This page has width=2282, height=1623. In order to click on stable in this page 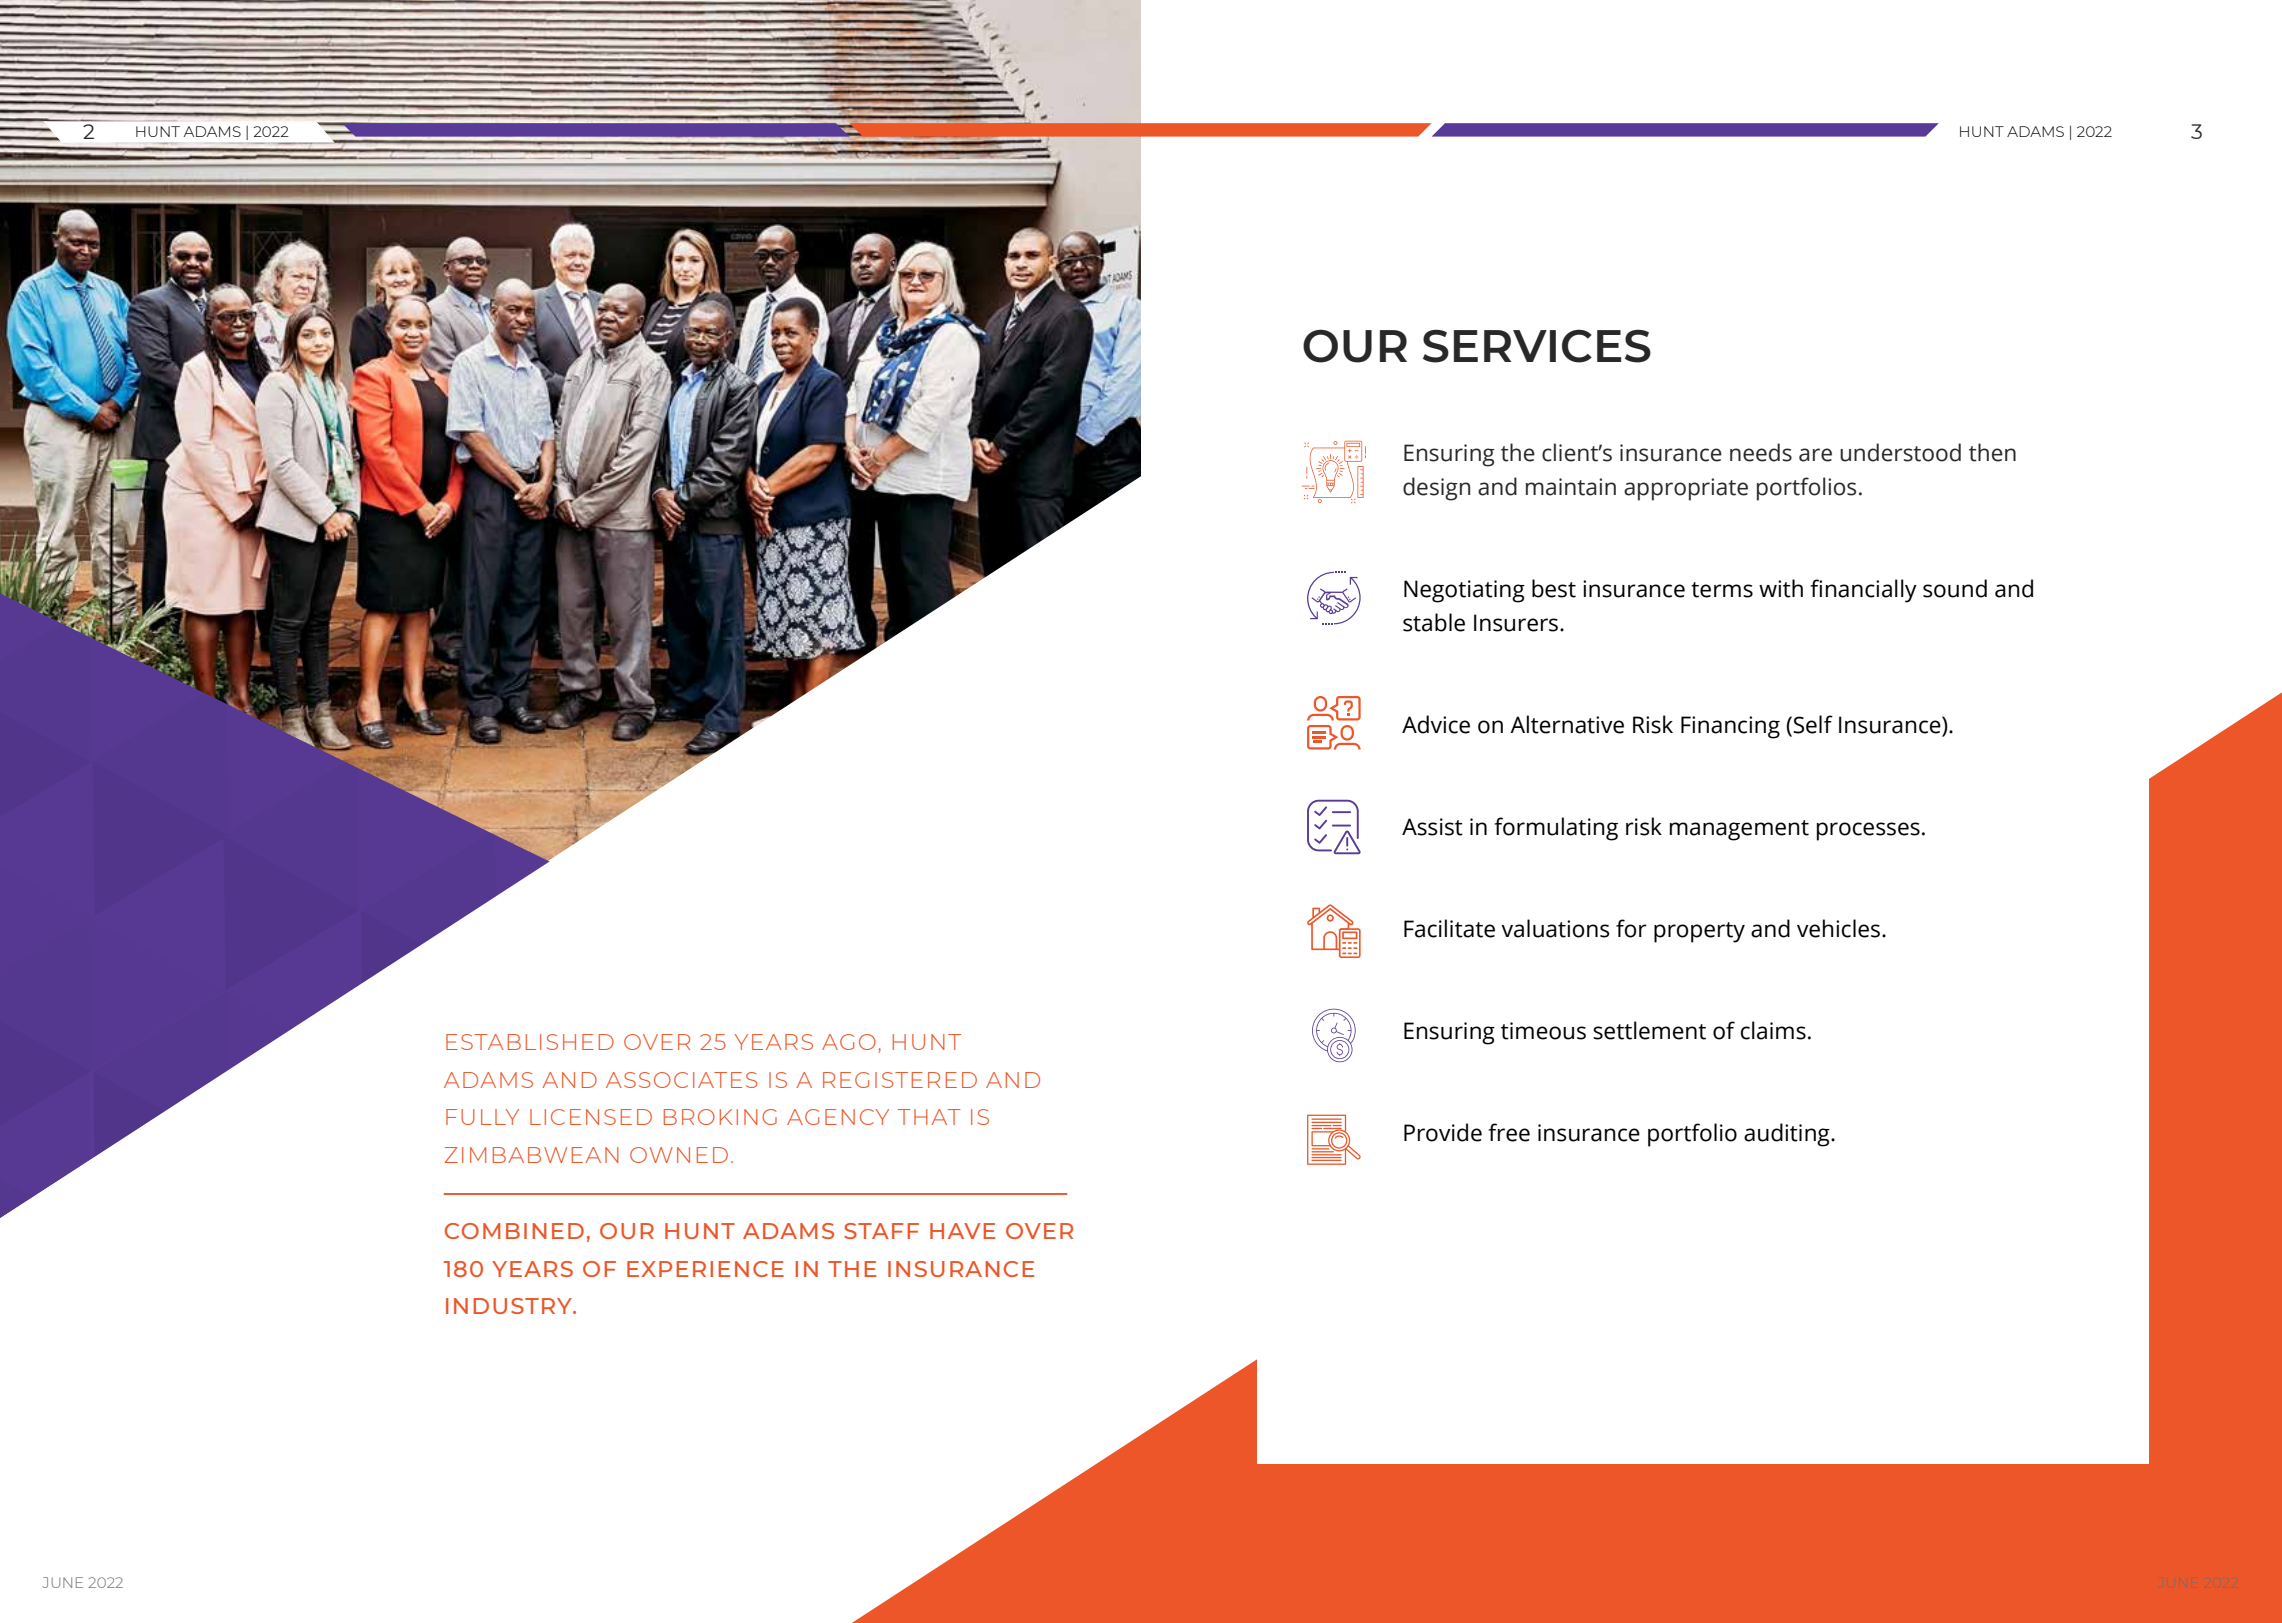, I will do `click(1434, 622)`.
